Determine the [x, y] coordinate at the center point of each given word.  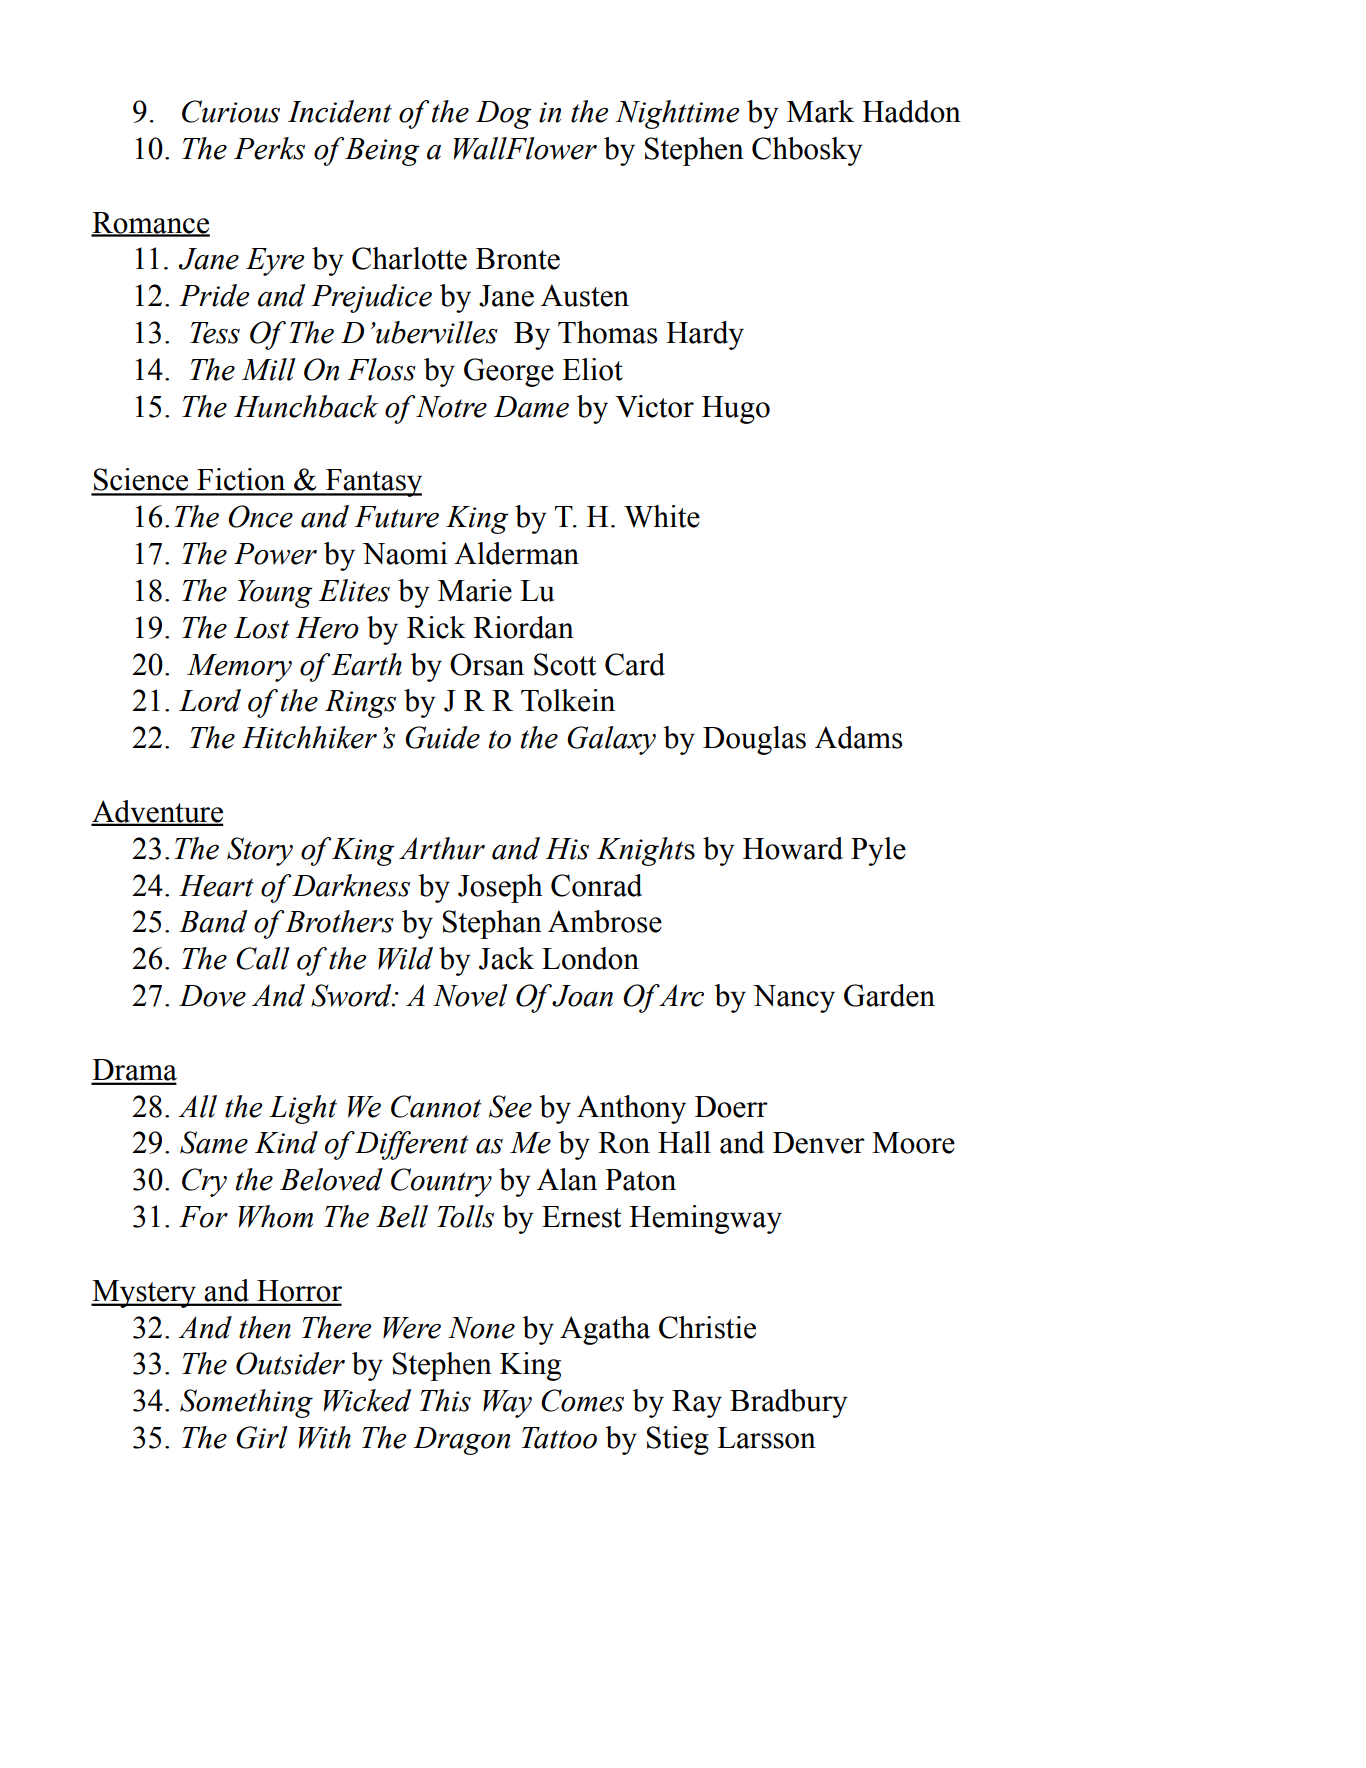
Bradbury [789, 1403]
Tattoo [559, 1438]
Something [246, 1403]
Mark [820, 111]
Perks [269, 148]
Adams [858, 737]
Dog [504, 115]
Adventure [157, 812]
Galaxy [611, 740]
